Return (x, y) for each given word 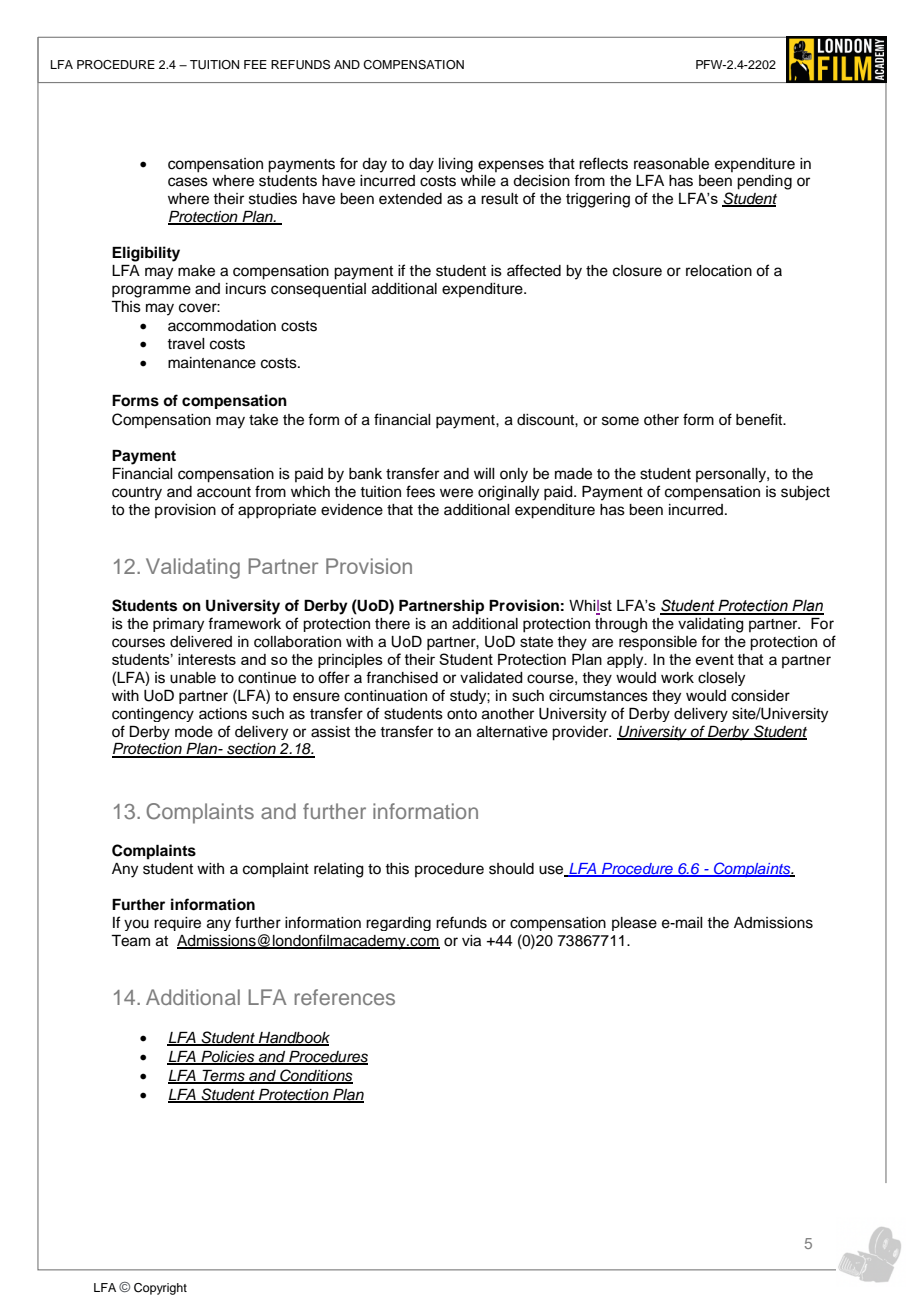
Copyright (160, 1289)
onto (462, 714)
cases (188, 182)
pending (764, 182)
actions (223, 714)
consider (760, 696)
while (478, 181)
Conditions (315, 1076)
